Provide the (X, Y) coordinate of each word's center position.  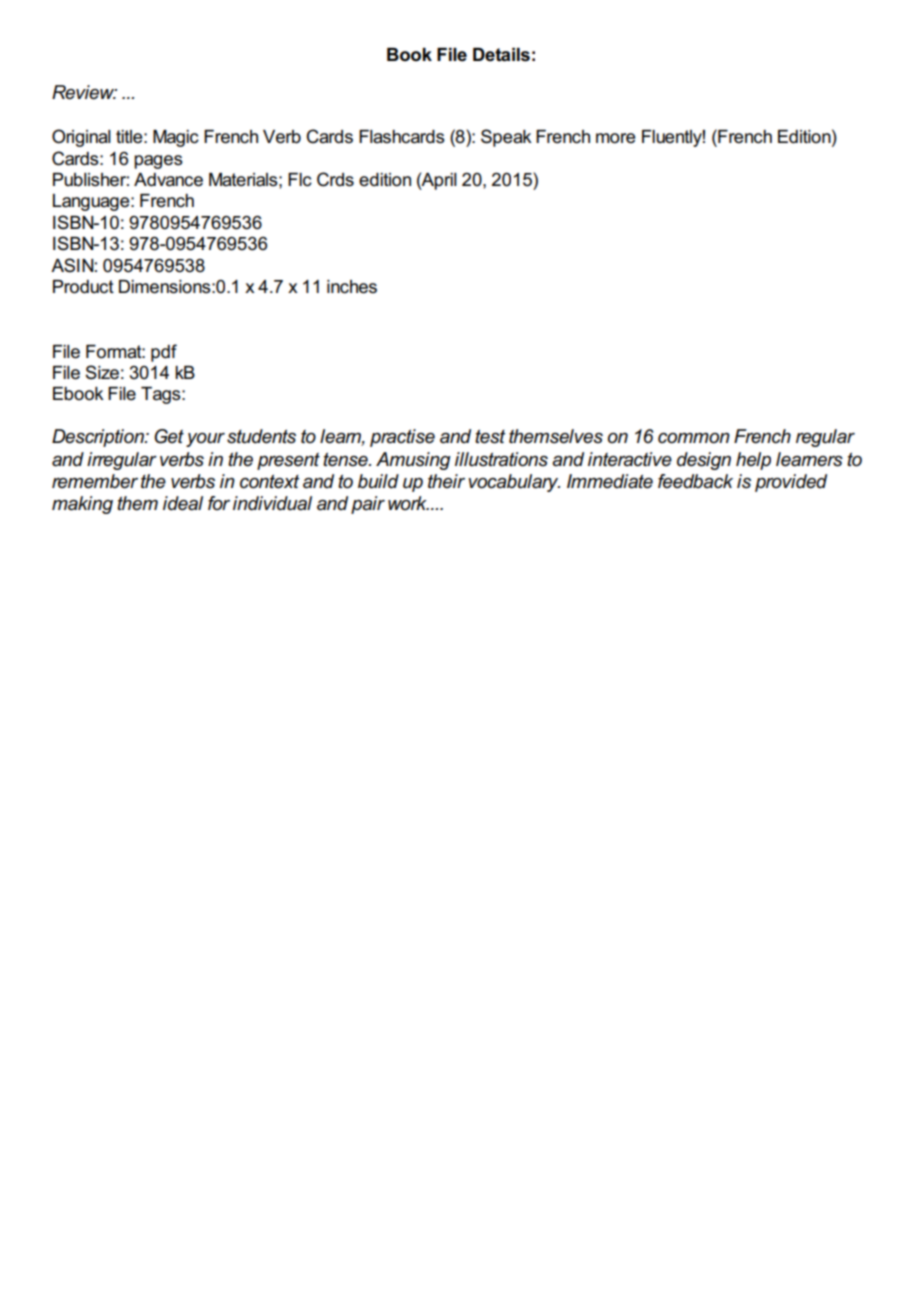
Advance (168, 180)
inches (352, 287)
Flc (300, 180)
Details (501, 55)
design (704, 461)
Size (102, 372)
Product (83, 287)
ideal (183, 503)
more (615, 138)
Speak (506, 138)
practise (402, 438)
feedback (695, 481)
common (694, 438)
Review (84, 92)
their (446, 481)
